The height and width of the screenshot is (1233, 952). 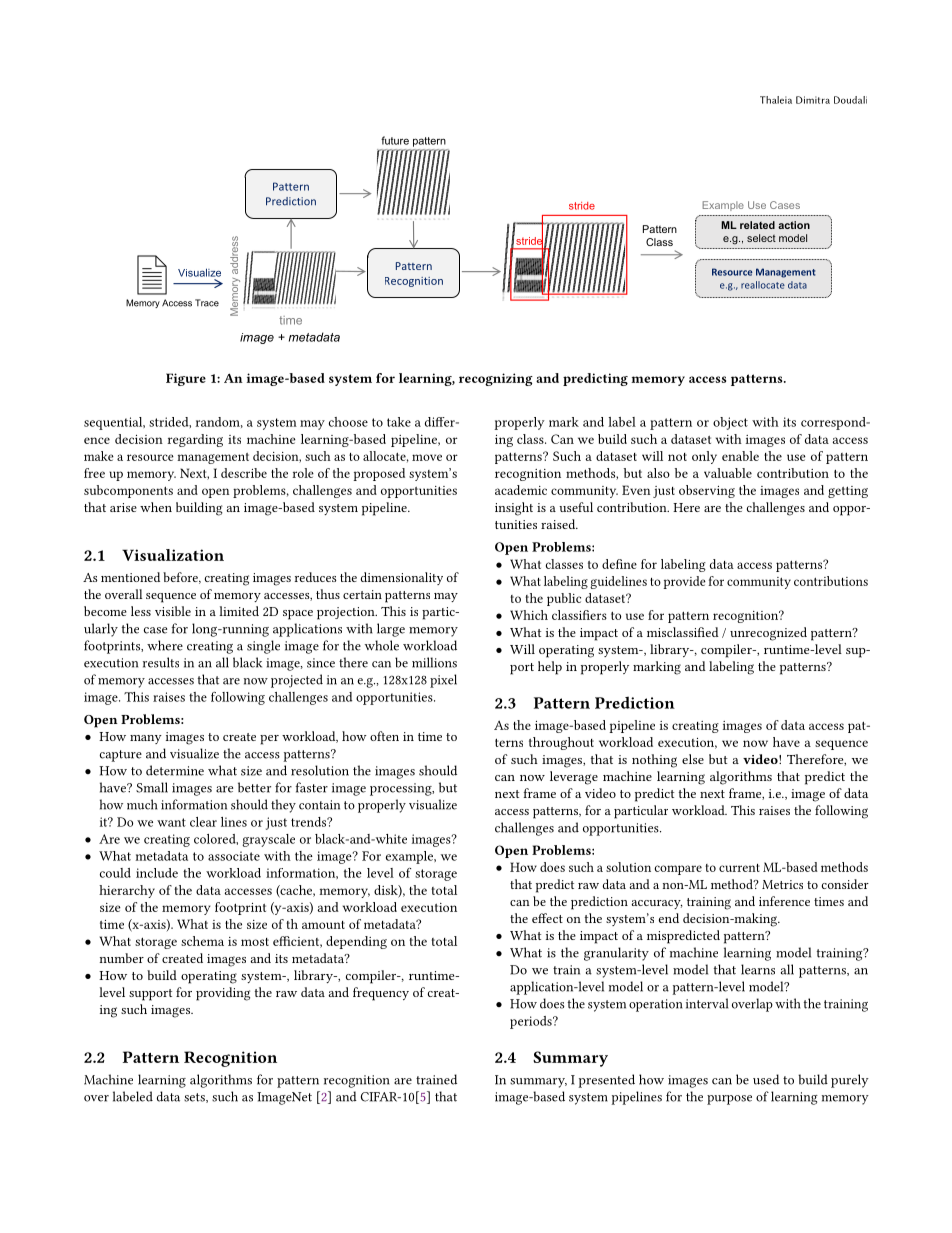 What do you see at coordinates (223, 994) in the screenshot?
I see `providing` at bounding box center [223, 994].
